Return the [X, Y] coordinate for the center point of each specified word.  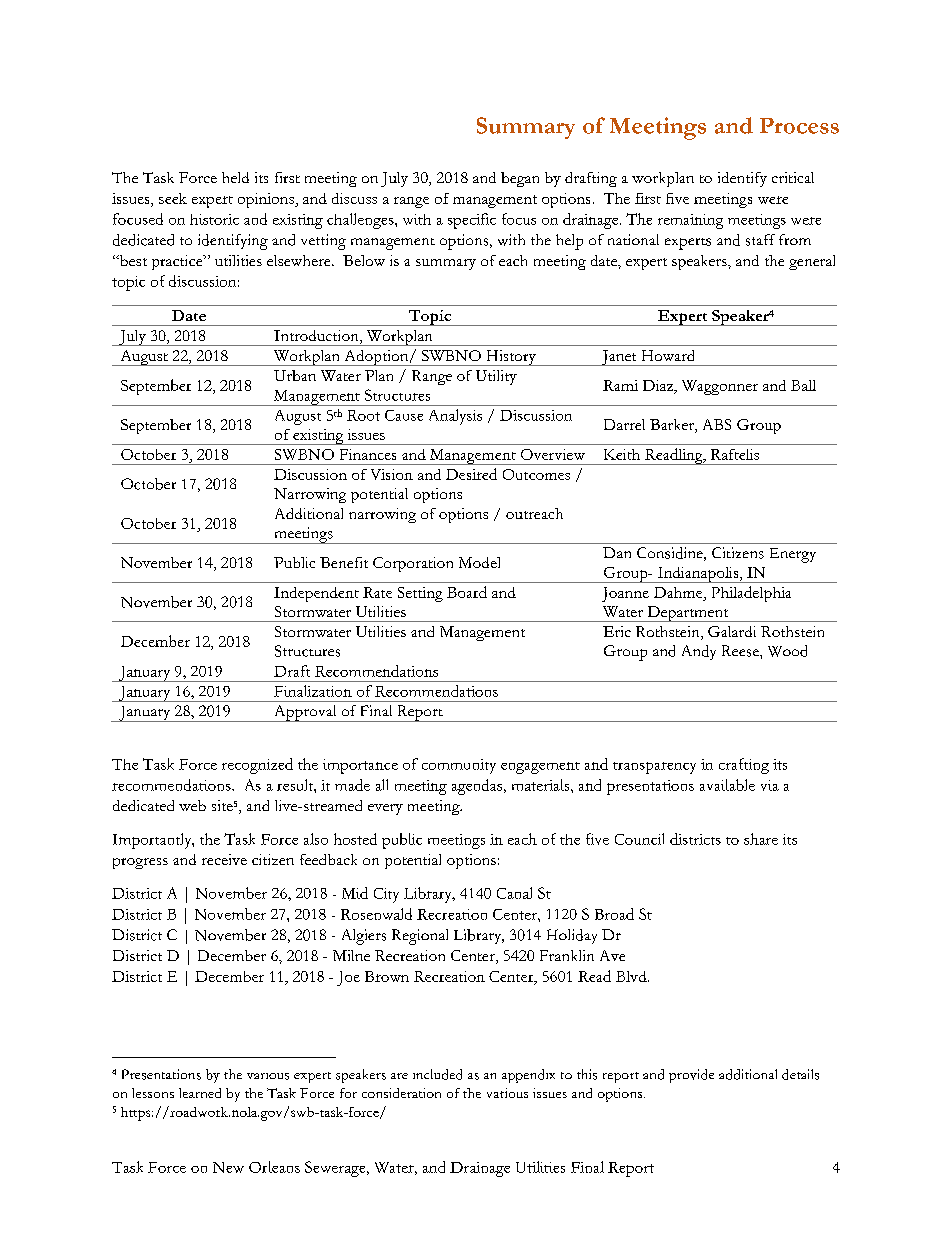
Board [467, 592]
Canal [514, 893]
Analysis [455, 417]
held [235, 177]
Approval [305, 713]
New [228, 1167]
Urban [295, 375]
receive [224, 859]
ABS [717, 424]
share [761, 839]
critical [793, 177]
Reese [741, 651]
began [520, 179]
